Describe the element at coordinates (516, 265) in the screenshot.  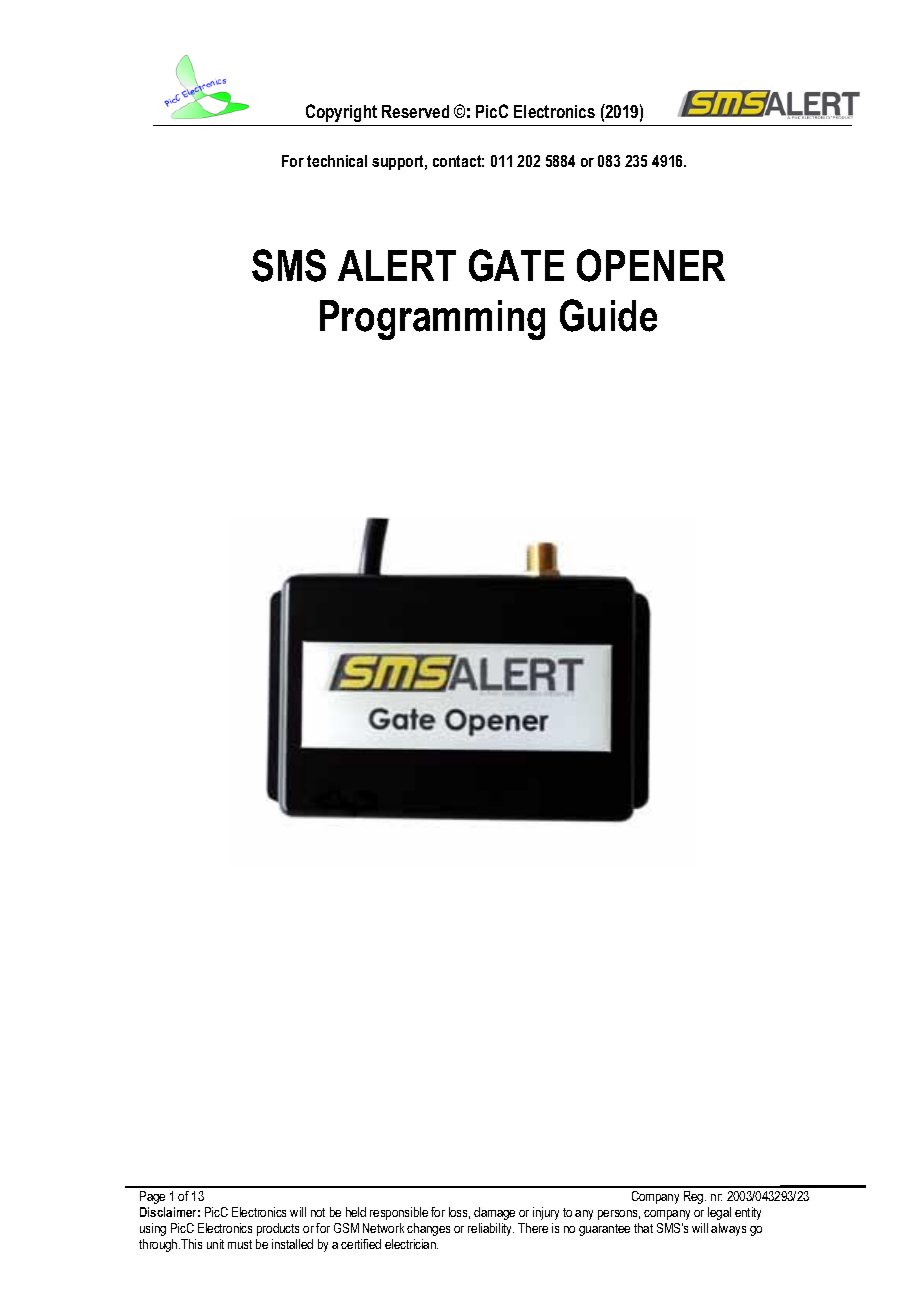
I see `GATE` at that location.
